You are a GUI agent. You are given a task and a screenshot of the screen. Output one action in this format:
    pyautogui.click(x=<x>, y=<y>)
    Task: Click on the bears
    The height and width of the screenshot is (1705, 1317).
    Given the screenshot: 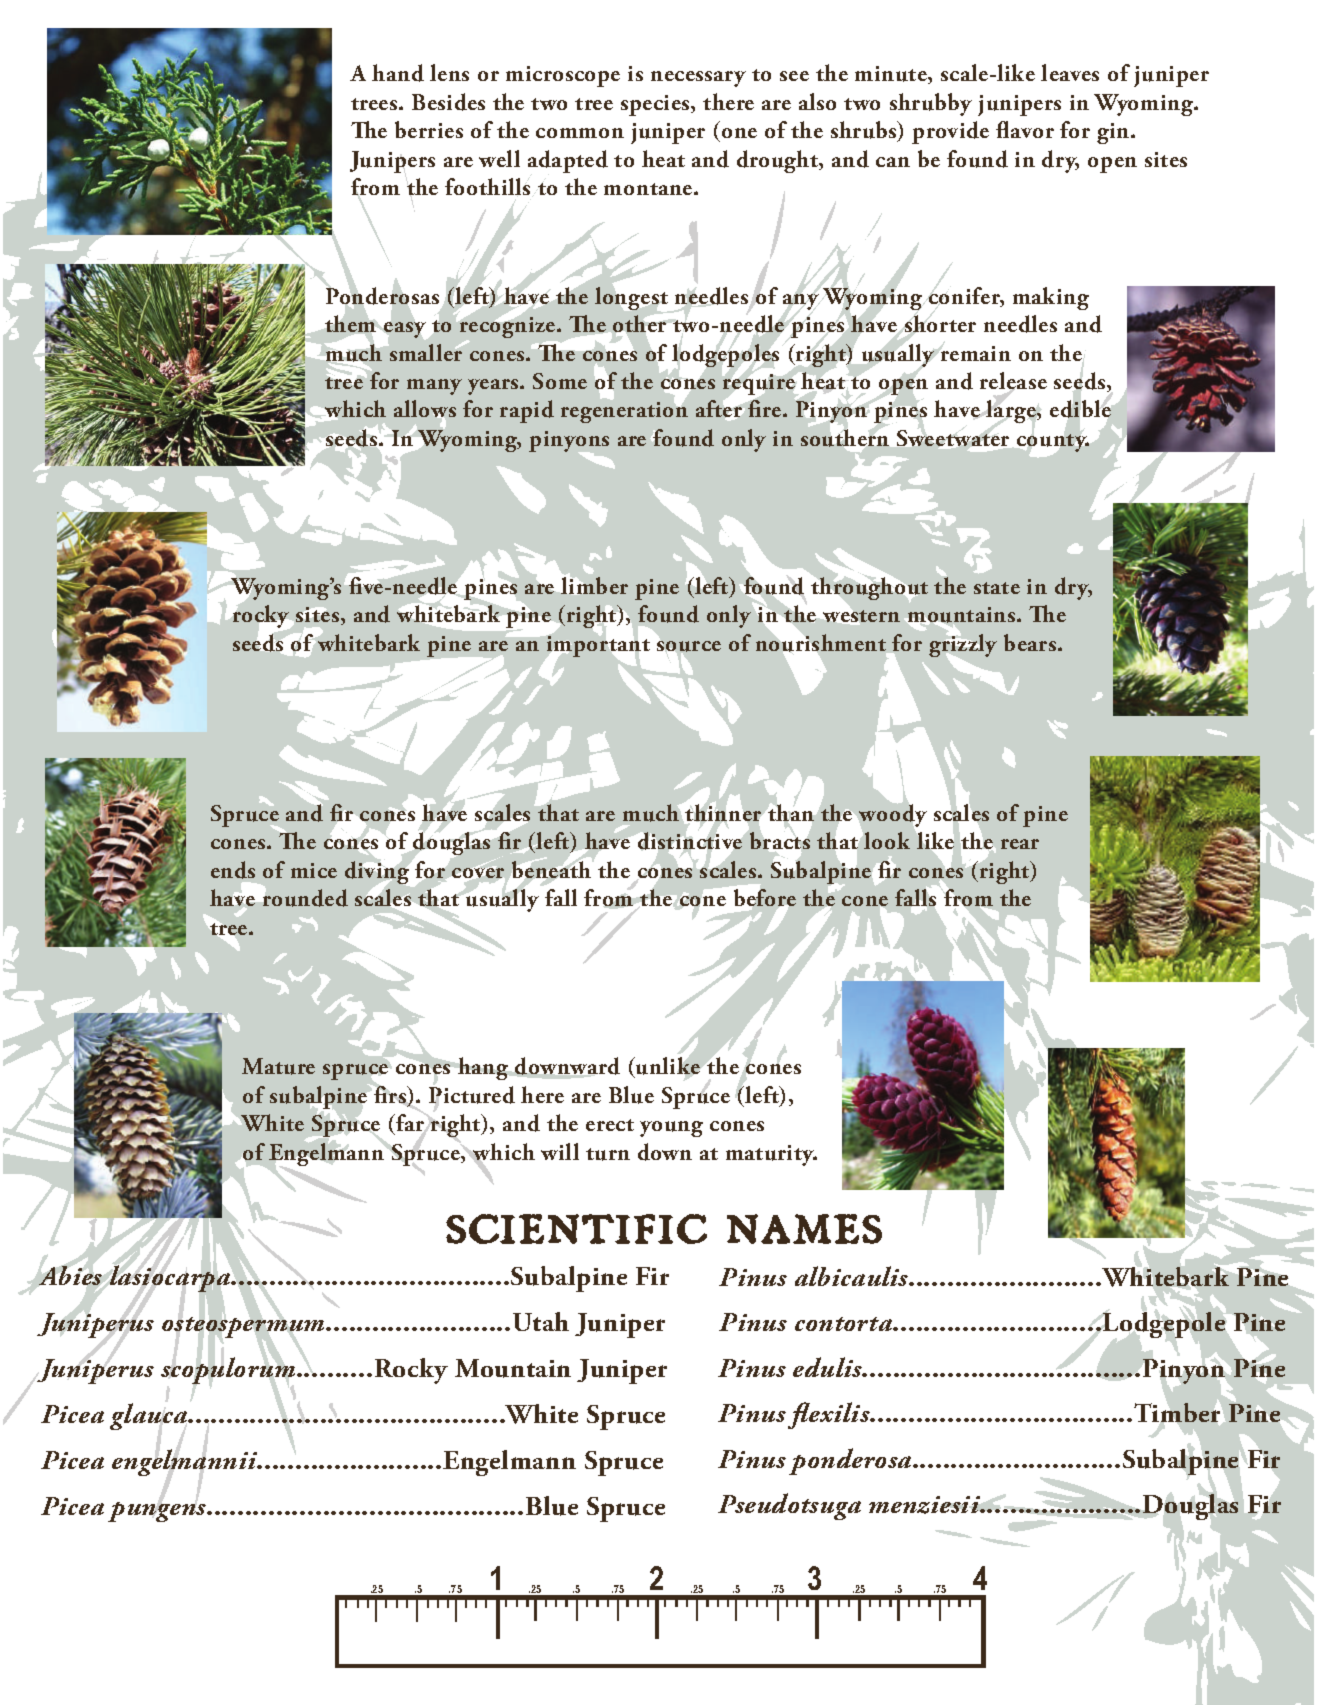 What is the action you would take?
    pyautogui.click(x=1031, y=642)
